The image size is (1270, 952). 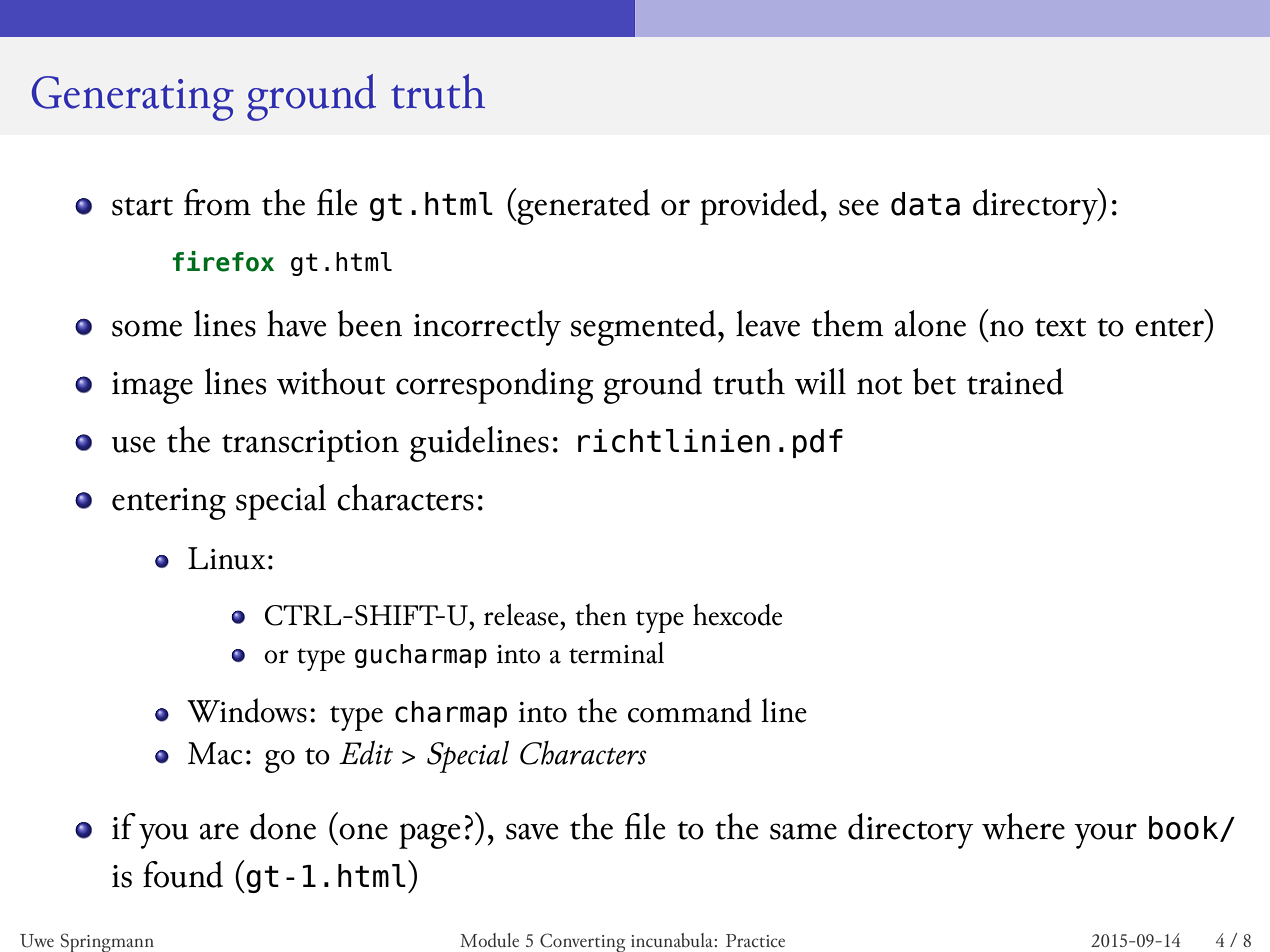 What do you see at coordinates (925, 204) in the screenshot?
I see `data` at bounding box center [925, 204].
